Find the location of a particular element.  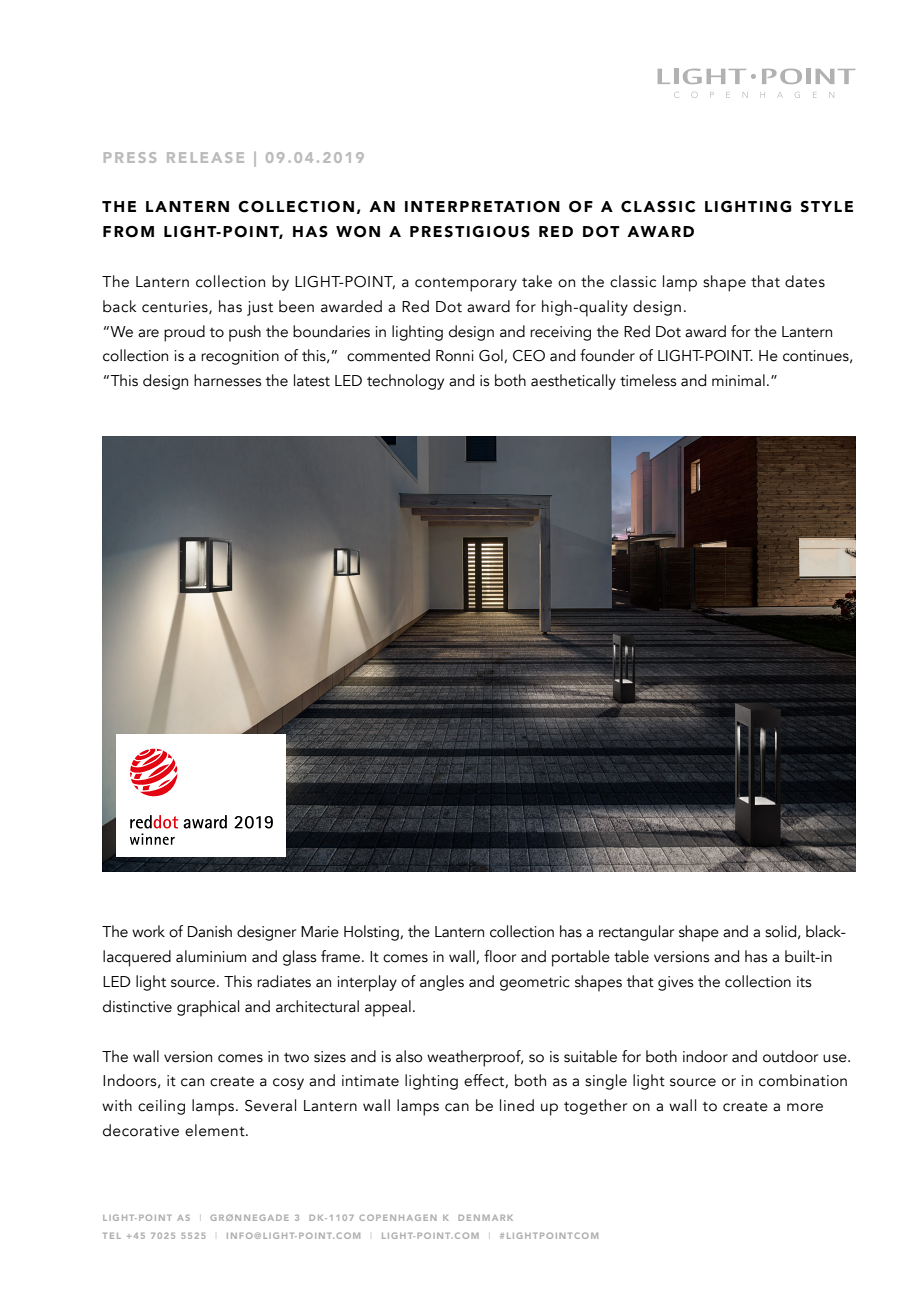

harnesses is located at coordinates (227, 380).
